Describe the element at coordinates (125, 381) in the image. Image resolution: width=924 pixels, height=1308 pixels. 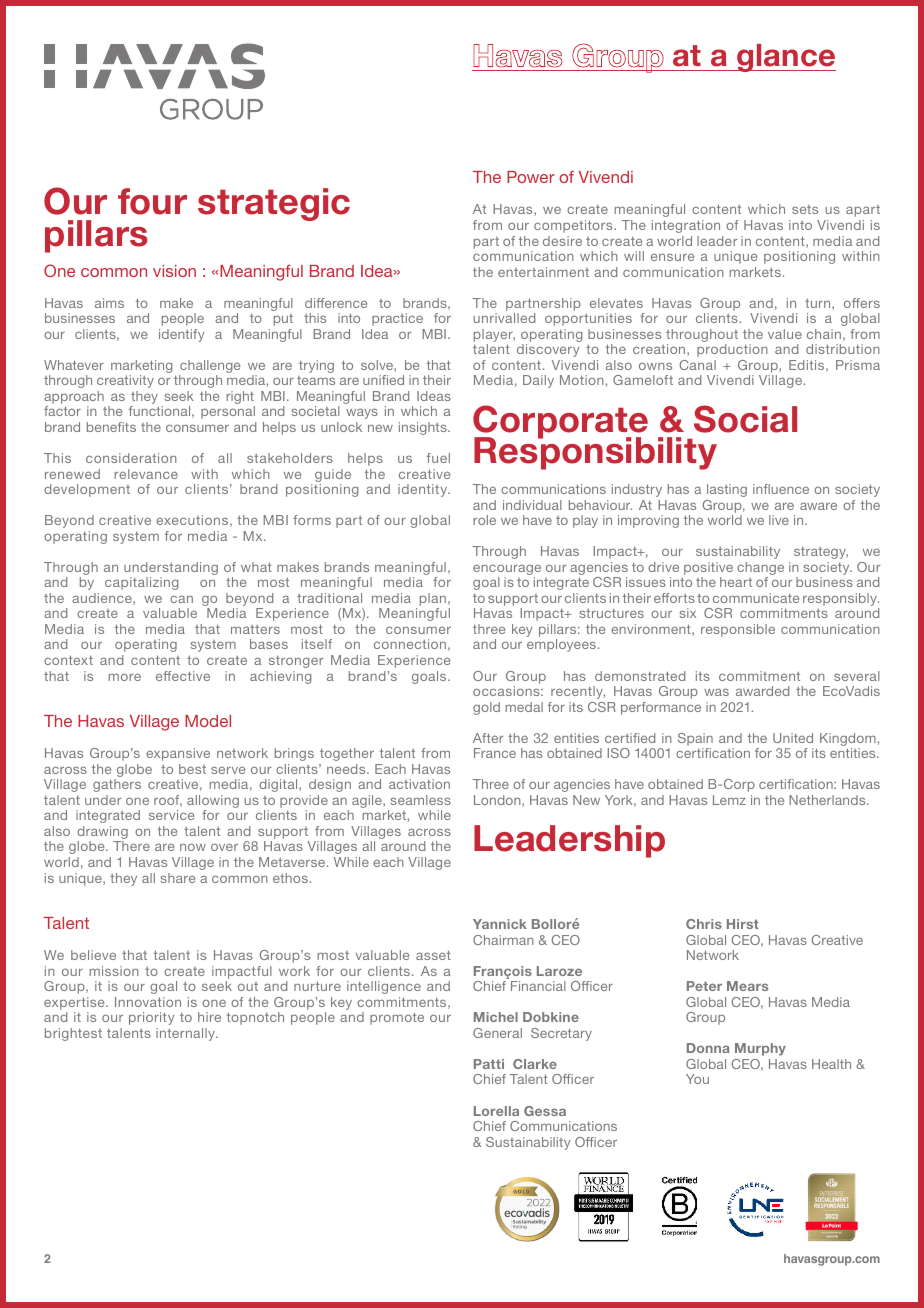
I see `creativity` at that location.
